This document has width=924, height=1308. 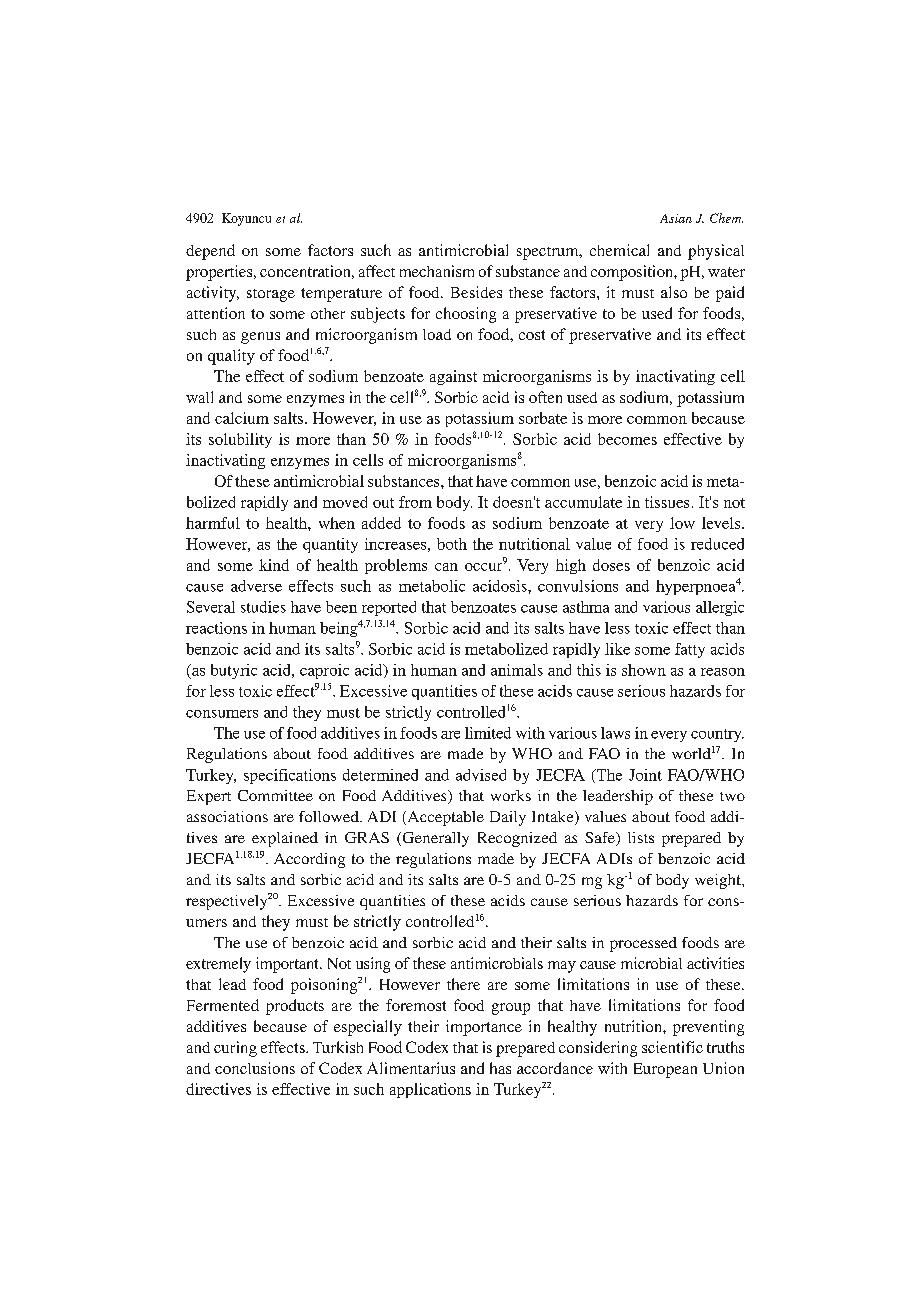 What do you see at coordinates (437, 271) in the document?
I see `mechanism` at bounding box center [437, 271].
